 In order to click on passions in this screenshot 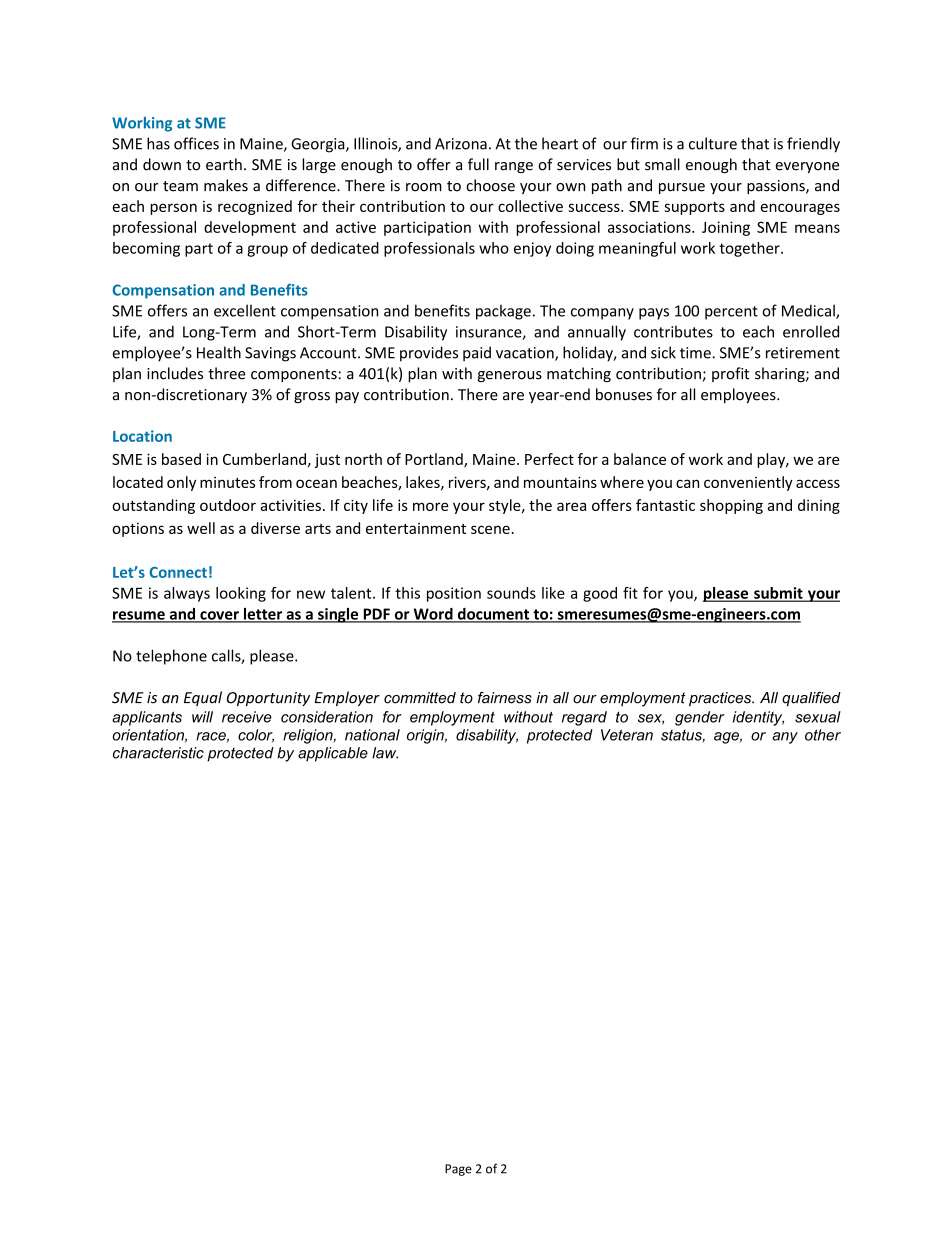, I will do `click(777, 187)`.
